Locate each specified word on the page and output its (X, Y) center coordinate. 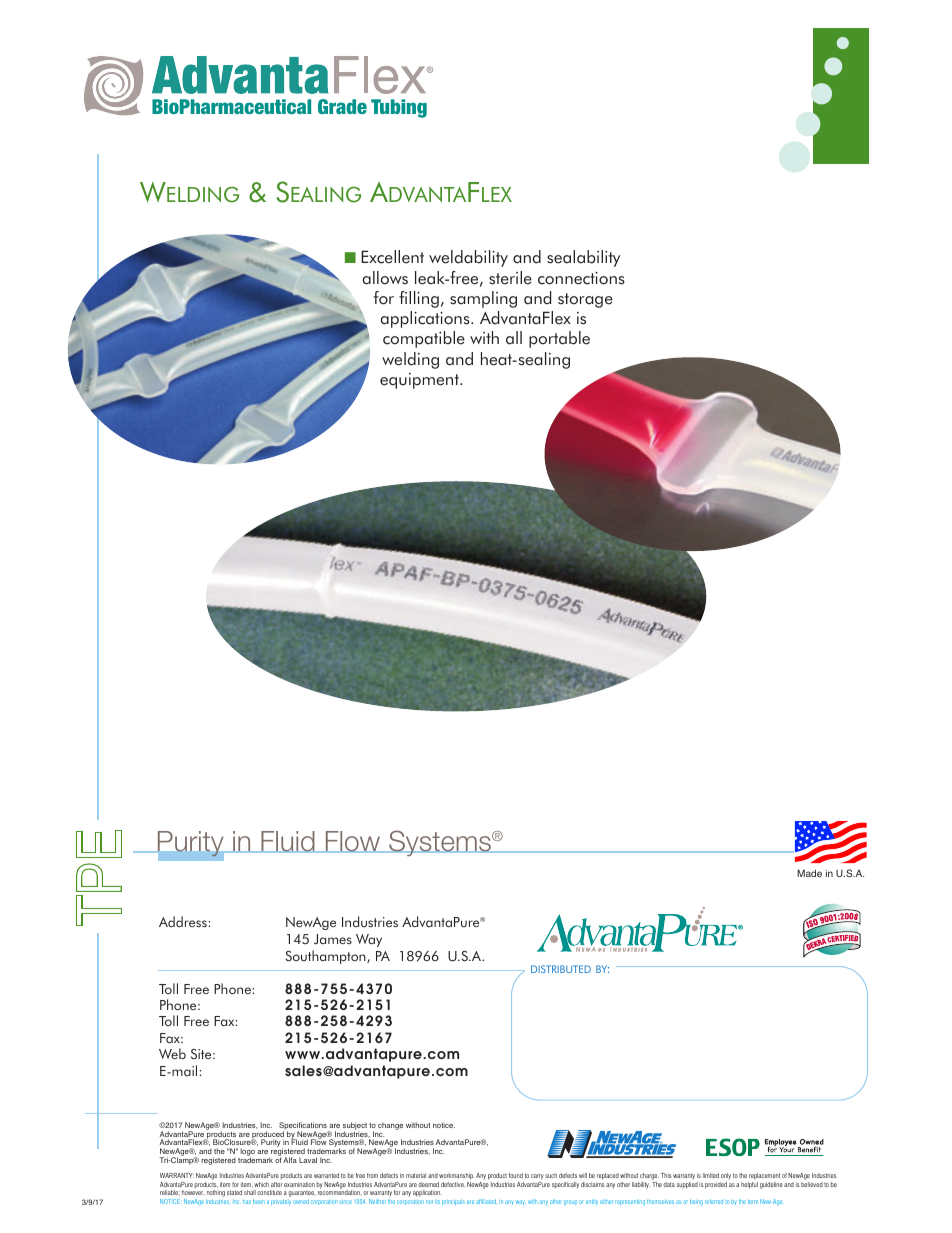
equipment (420, 381)
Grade (342, 106)
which (261, 1184)
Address (183, 922)
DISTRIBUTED (561, 969)
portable (559, 339)
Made (809, 873)
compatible (424, 339)
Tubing (399, 108)
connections (581, 278)
